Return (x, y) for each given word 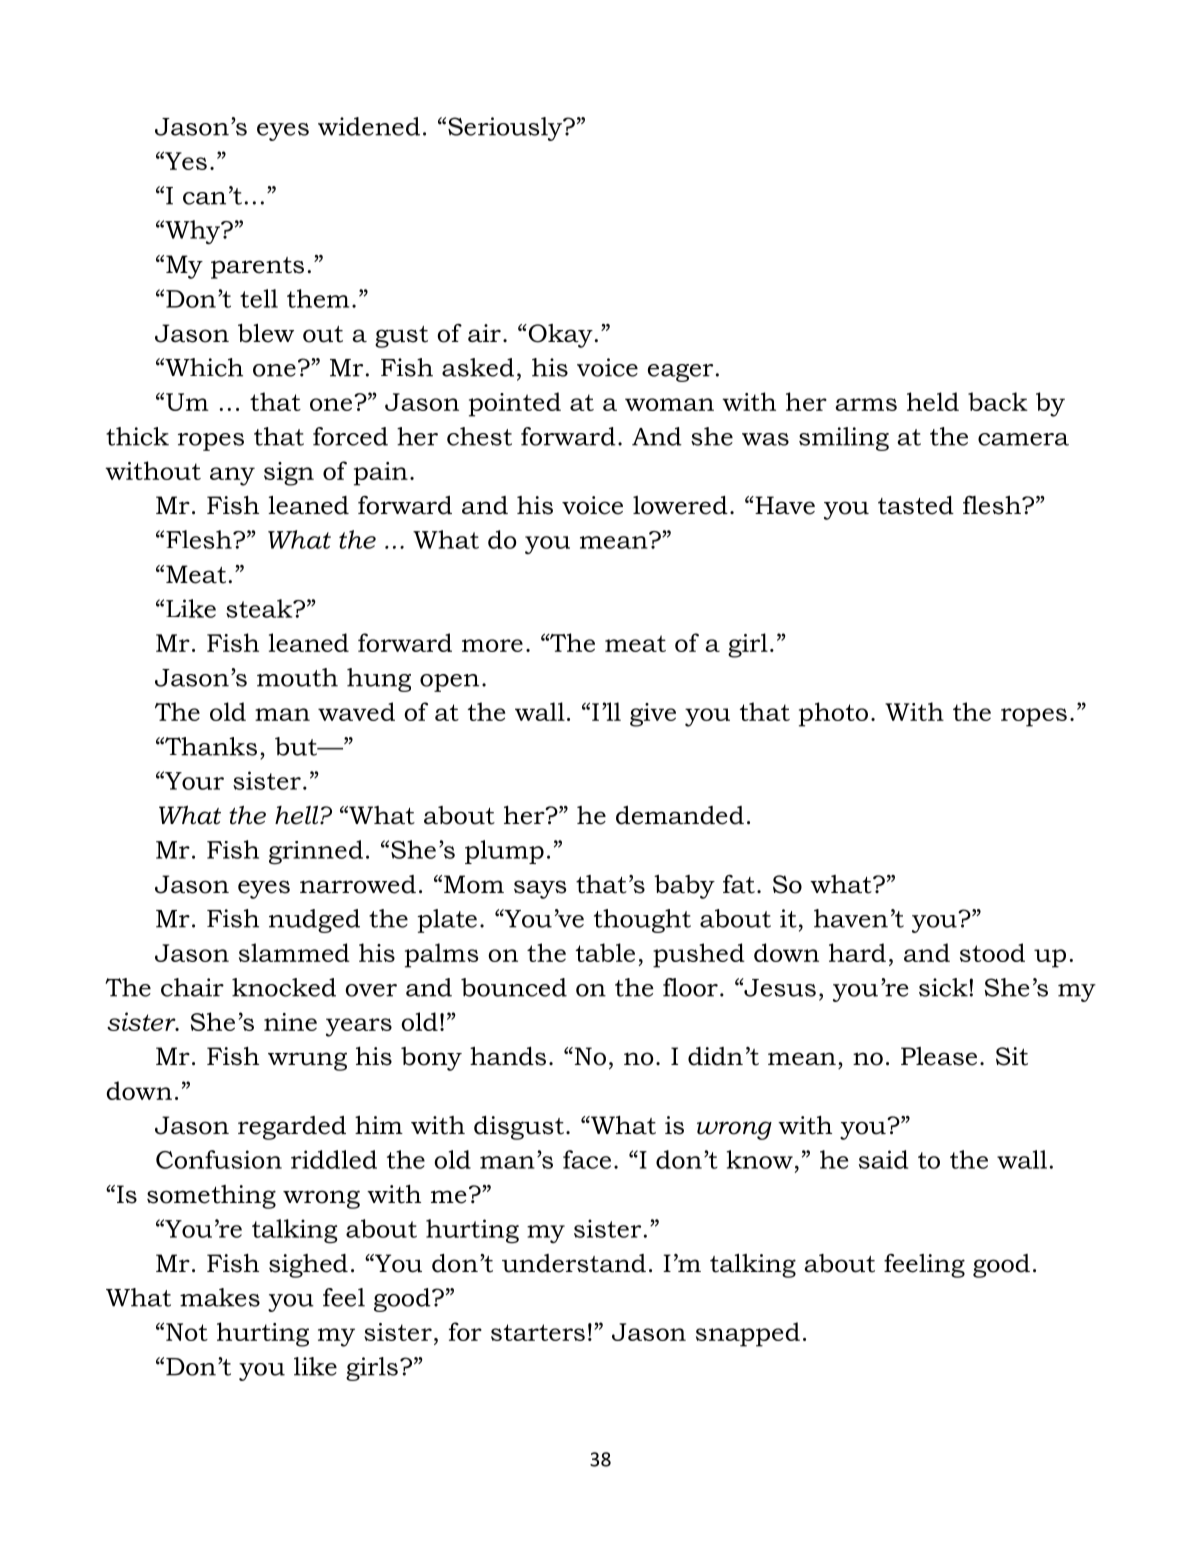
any (232, 476)
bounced (514, 987)
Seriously (506, 129)
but (297, 746)
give (653, 715)
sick (944, 987)
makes (220, 1297)
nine (290, 1022)
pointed (515, 404)
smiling (844, 439)
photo (833, 714)
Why (193, 232)
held (933, 401)
